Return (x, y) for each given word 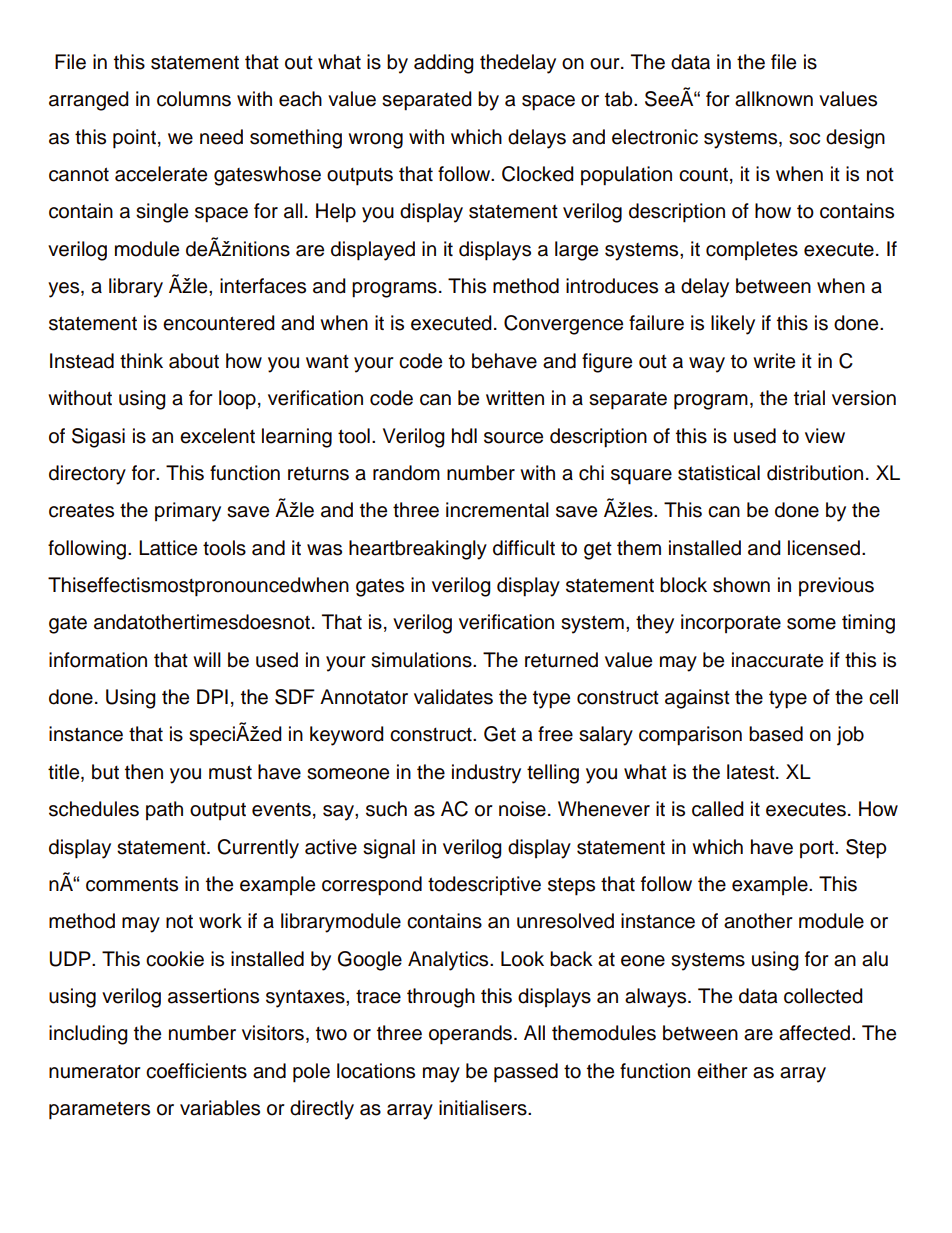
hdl (464, 436)
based (776, 734)
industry (486, 774)
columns (194, 99)
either (722, 1071)
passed (526, 1073)
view (825, 436)
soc (804, 139)
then (144, 772)
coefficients (196, 1071)
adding (444, 64)
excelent (217, 436)
